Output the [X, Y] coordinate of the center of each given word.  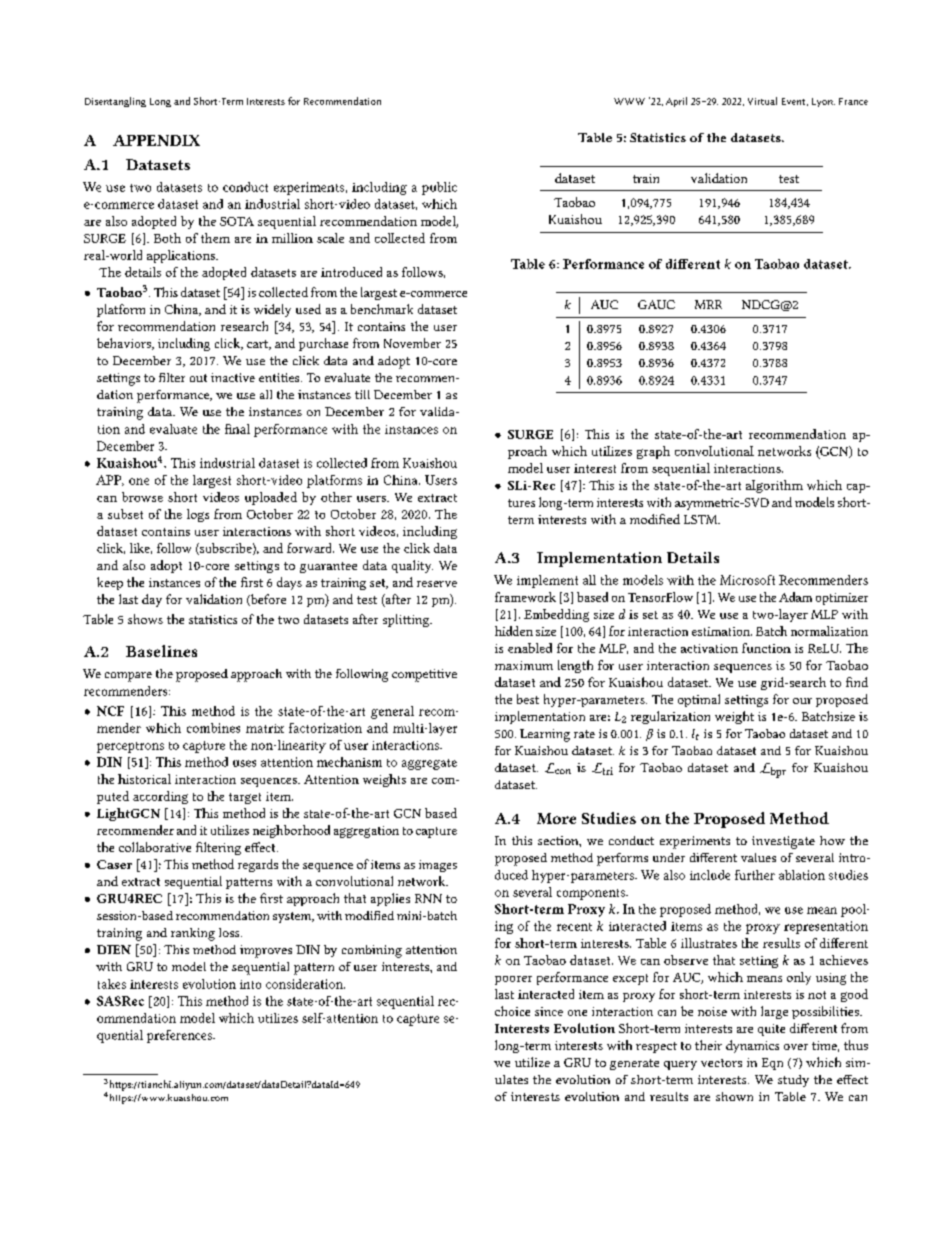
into [250, 984]
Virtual [762, 101]
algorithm [774, 486]
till [362, 394]
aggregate [429, 764]
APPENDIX [156, 140]
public [439, 188]
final [237, 429]
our [802, 701]
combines [213, 728]
